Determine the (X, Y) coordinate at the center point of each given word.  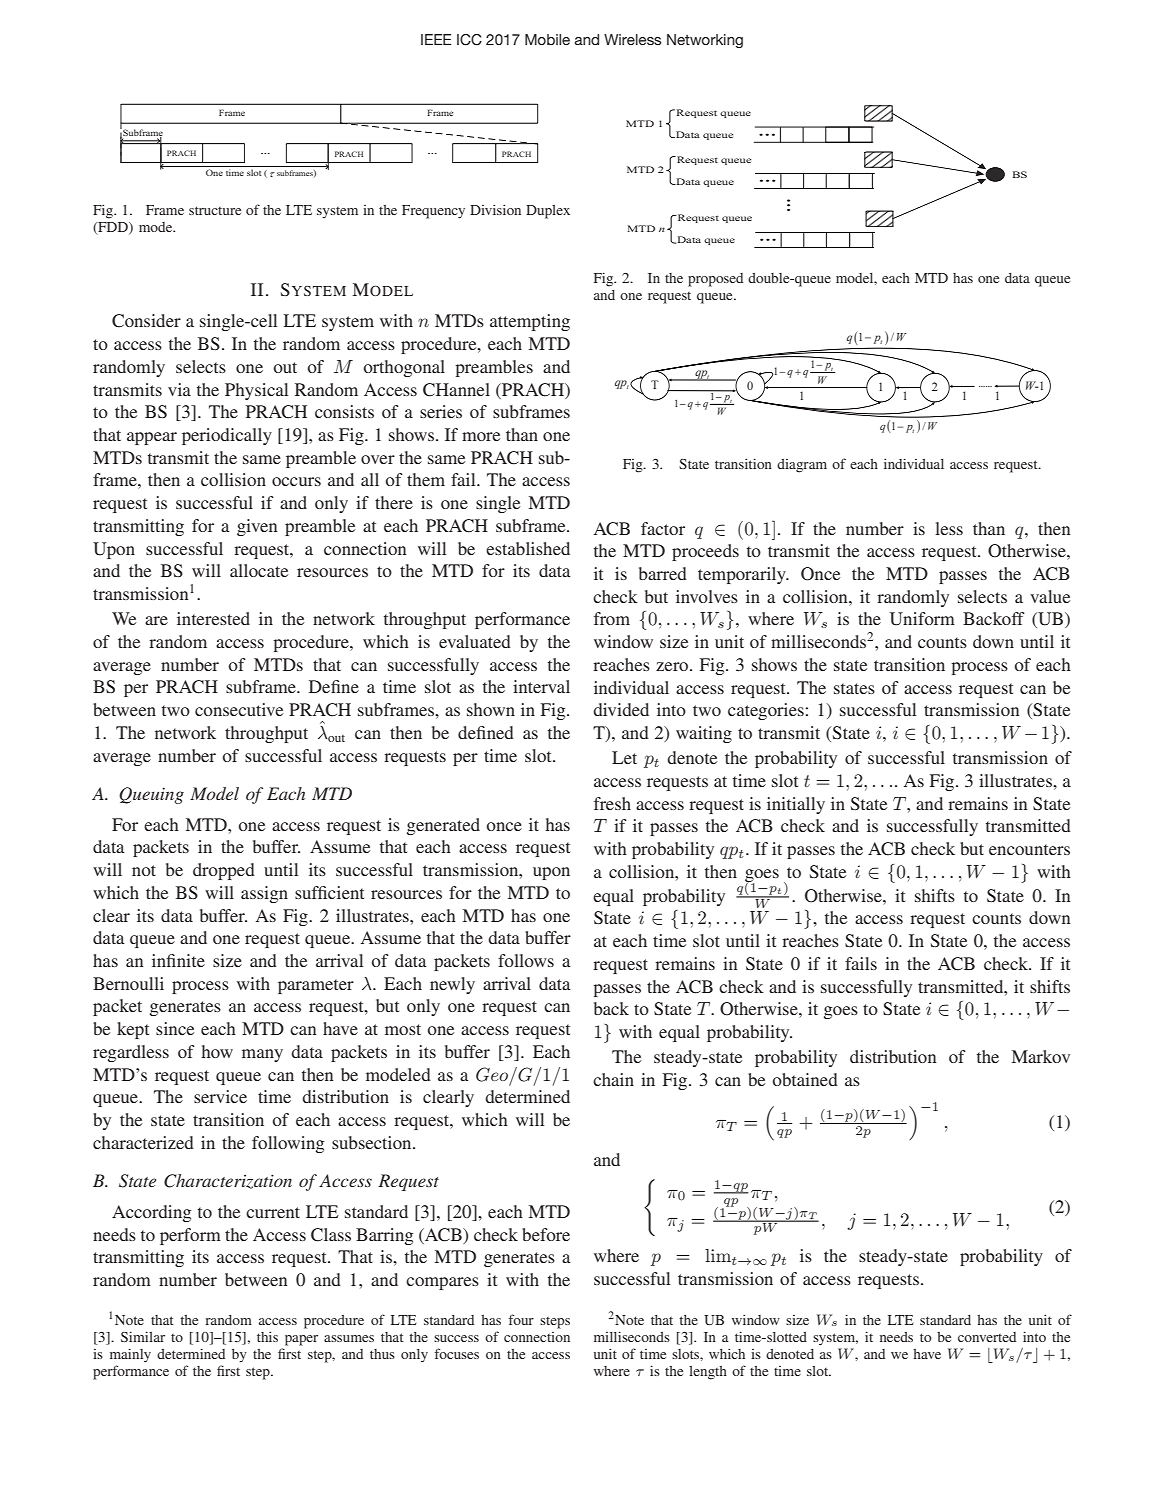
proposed (715, 280)
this (267, 1336)
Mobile (547, 39)
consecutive (239, 709)
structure (215, 210)
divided (621, 709)
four (521, 1319)
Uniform (922, 619)
